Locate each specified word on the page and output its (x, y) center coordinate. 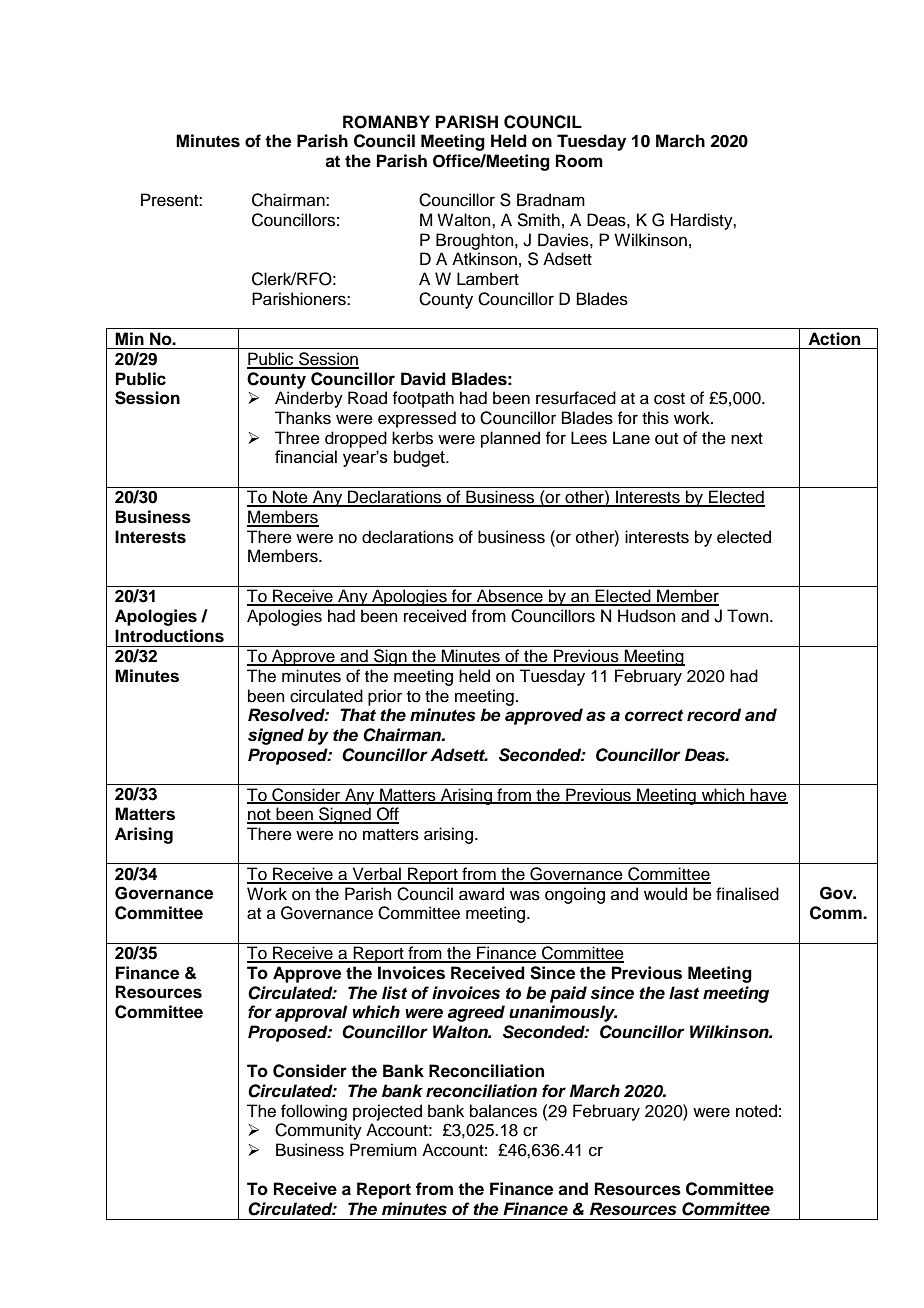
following (314, 1112)
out (666, 439)
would (665, 894)
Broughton (476, 241)
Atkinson (484, 259)
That (358, 714)
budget (420, 458)
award (481, 894)
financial (306, 456)
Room (579, 161)
